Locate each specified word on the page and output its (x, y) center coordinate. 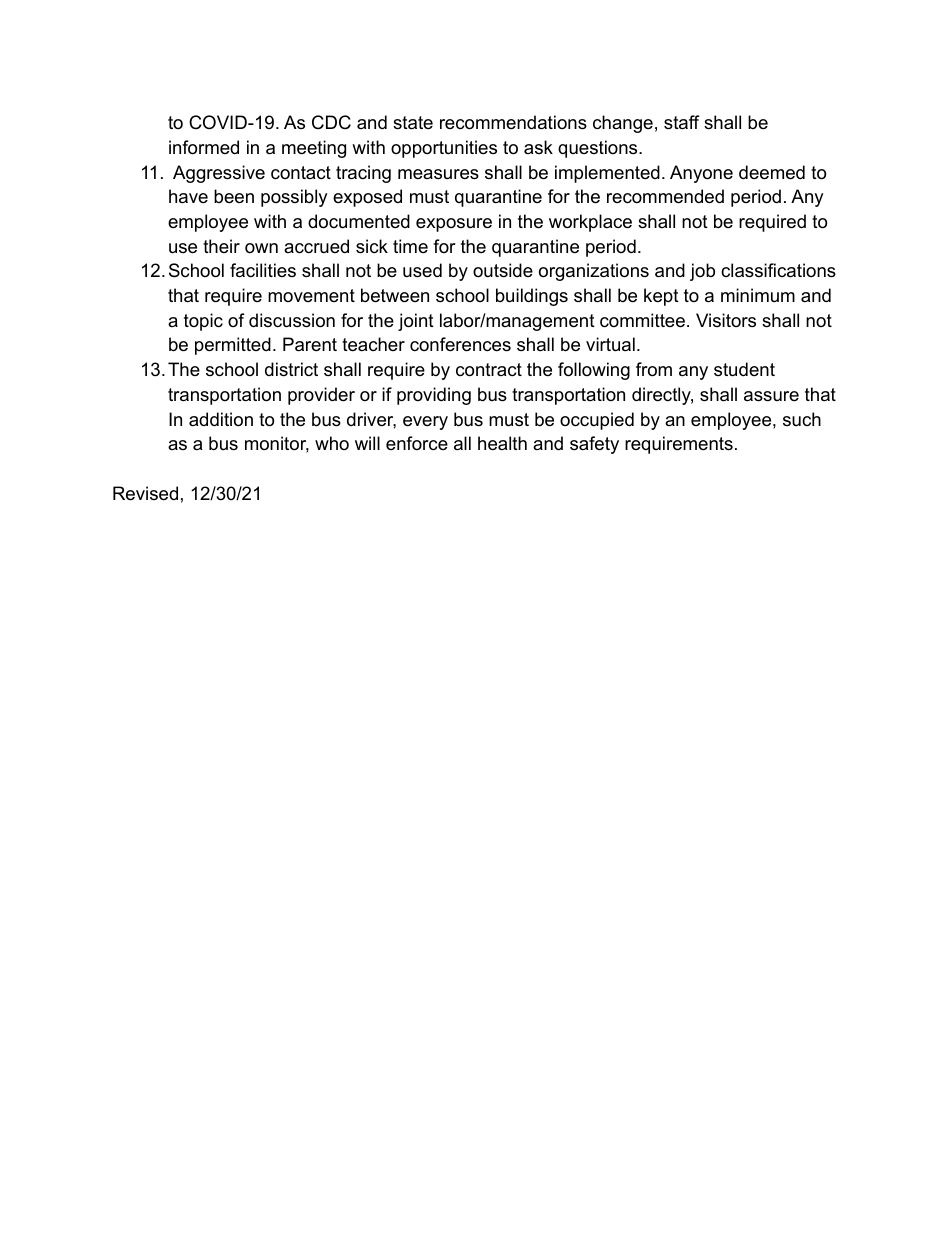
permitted (233, 346)
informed (204, 147)
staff (681, 122)
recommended (665, 196)
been (234, 196)
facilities (263, 270)
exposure (454, 225)
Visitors (726, 320)
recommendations (513, 122)
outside (503, 270)
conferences (460, 344)
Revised (145, 493)
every (425, 423)
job (702, 272)
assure (771, 396)
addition (221, 419)
